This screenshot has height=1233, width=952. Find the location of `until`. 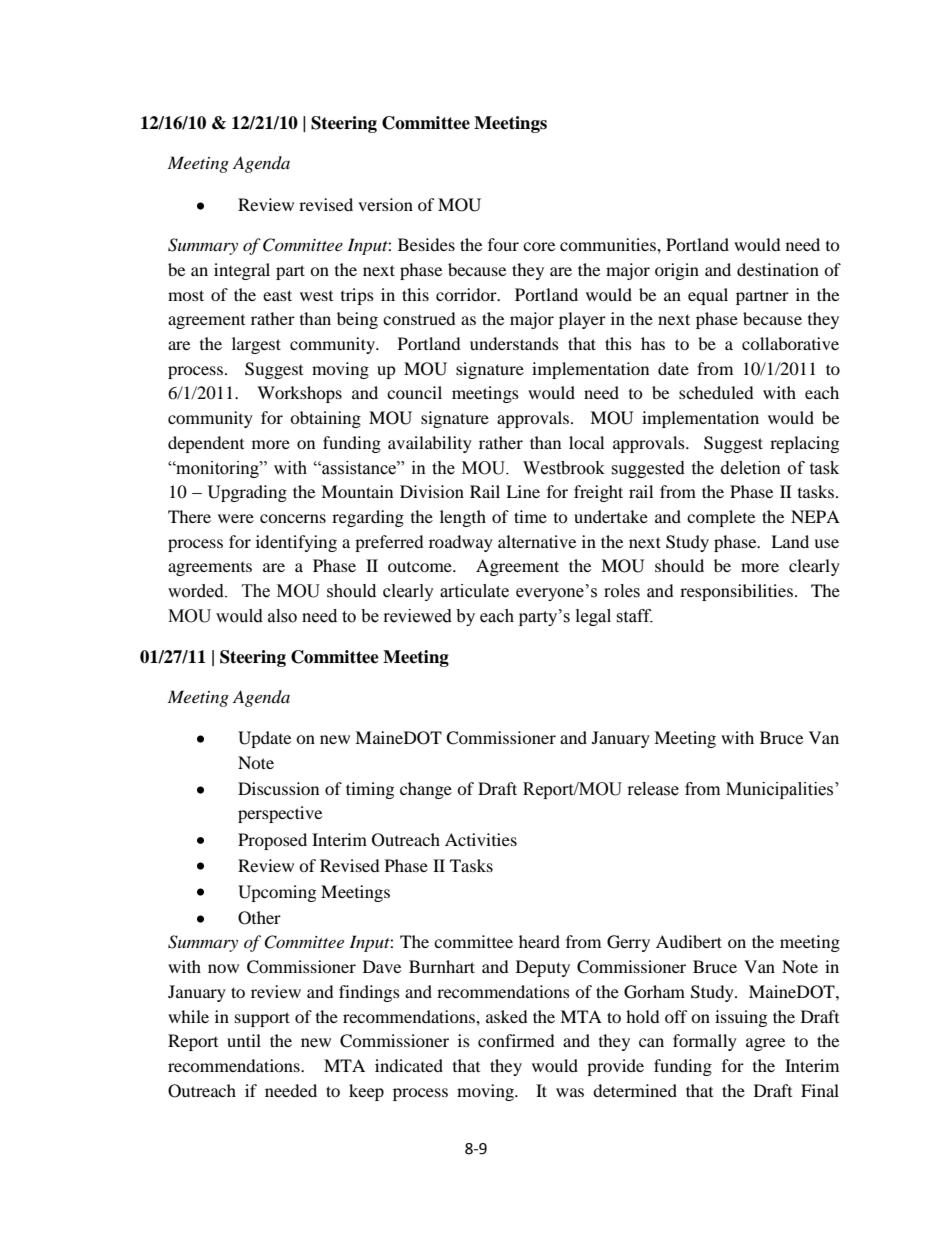

until is located at coordinates (244, 1040).
